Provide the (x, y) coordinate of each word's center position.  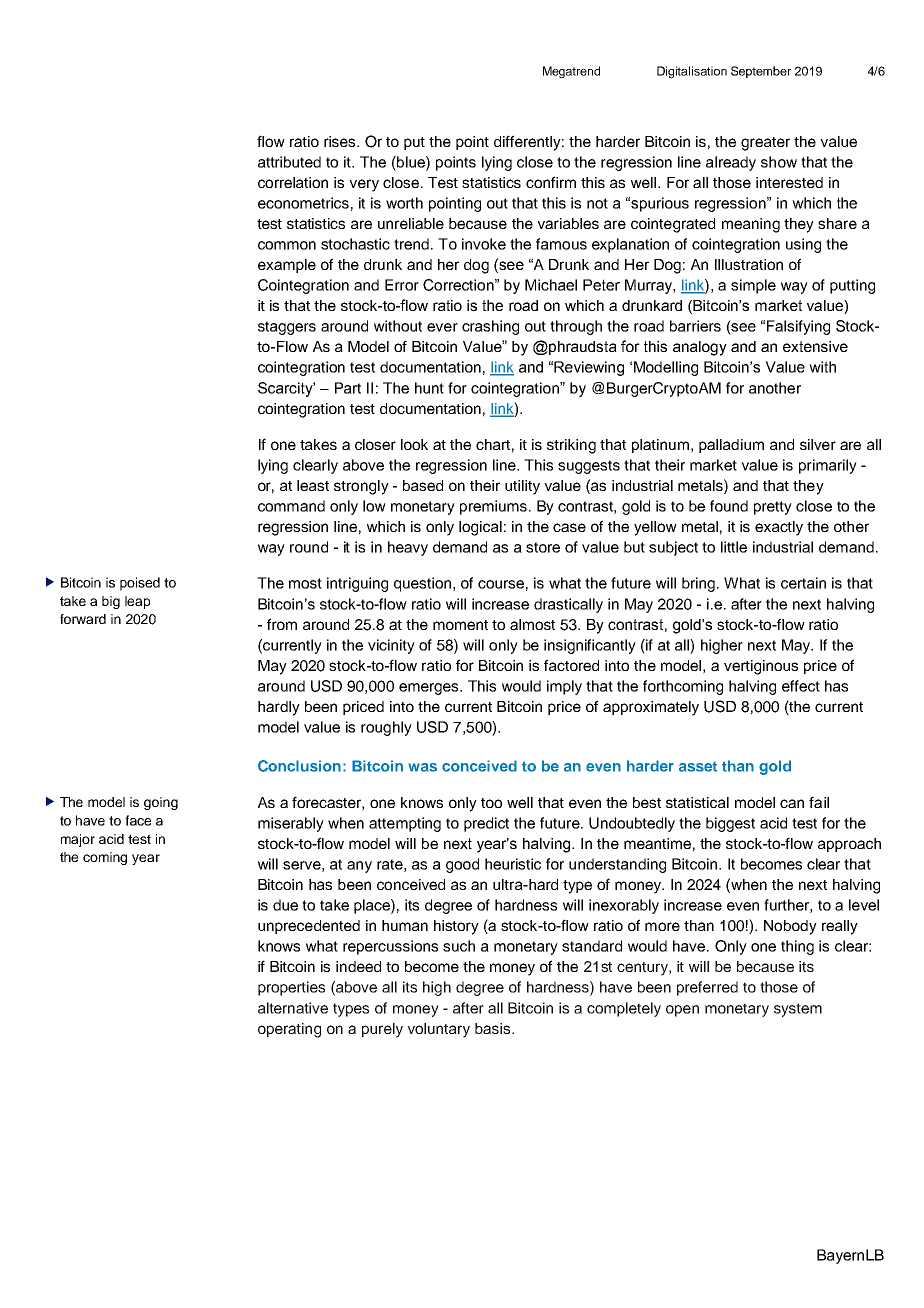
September (761, 72)
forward (83, 619)
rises (341, 141)
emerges (430, 689)
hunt (429, 388)
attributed (289, 162)
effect (801, 686)
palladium (731, 446)
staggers (287, 328)
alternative (293, 1008)
